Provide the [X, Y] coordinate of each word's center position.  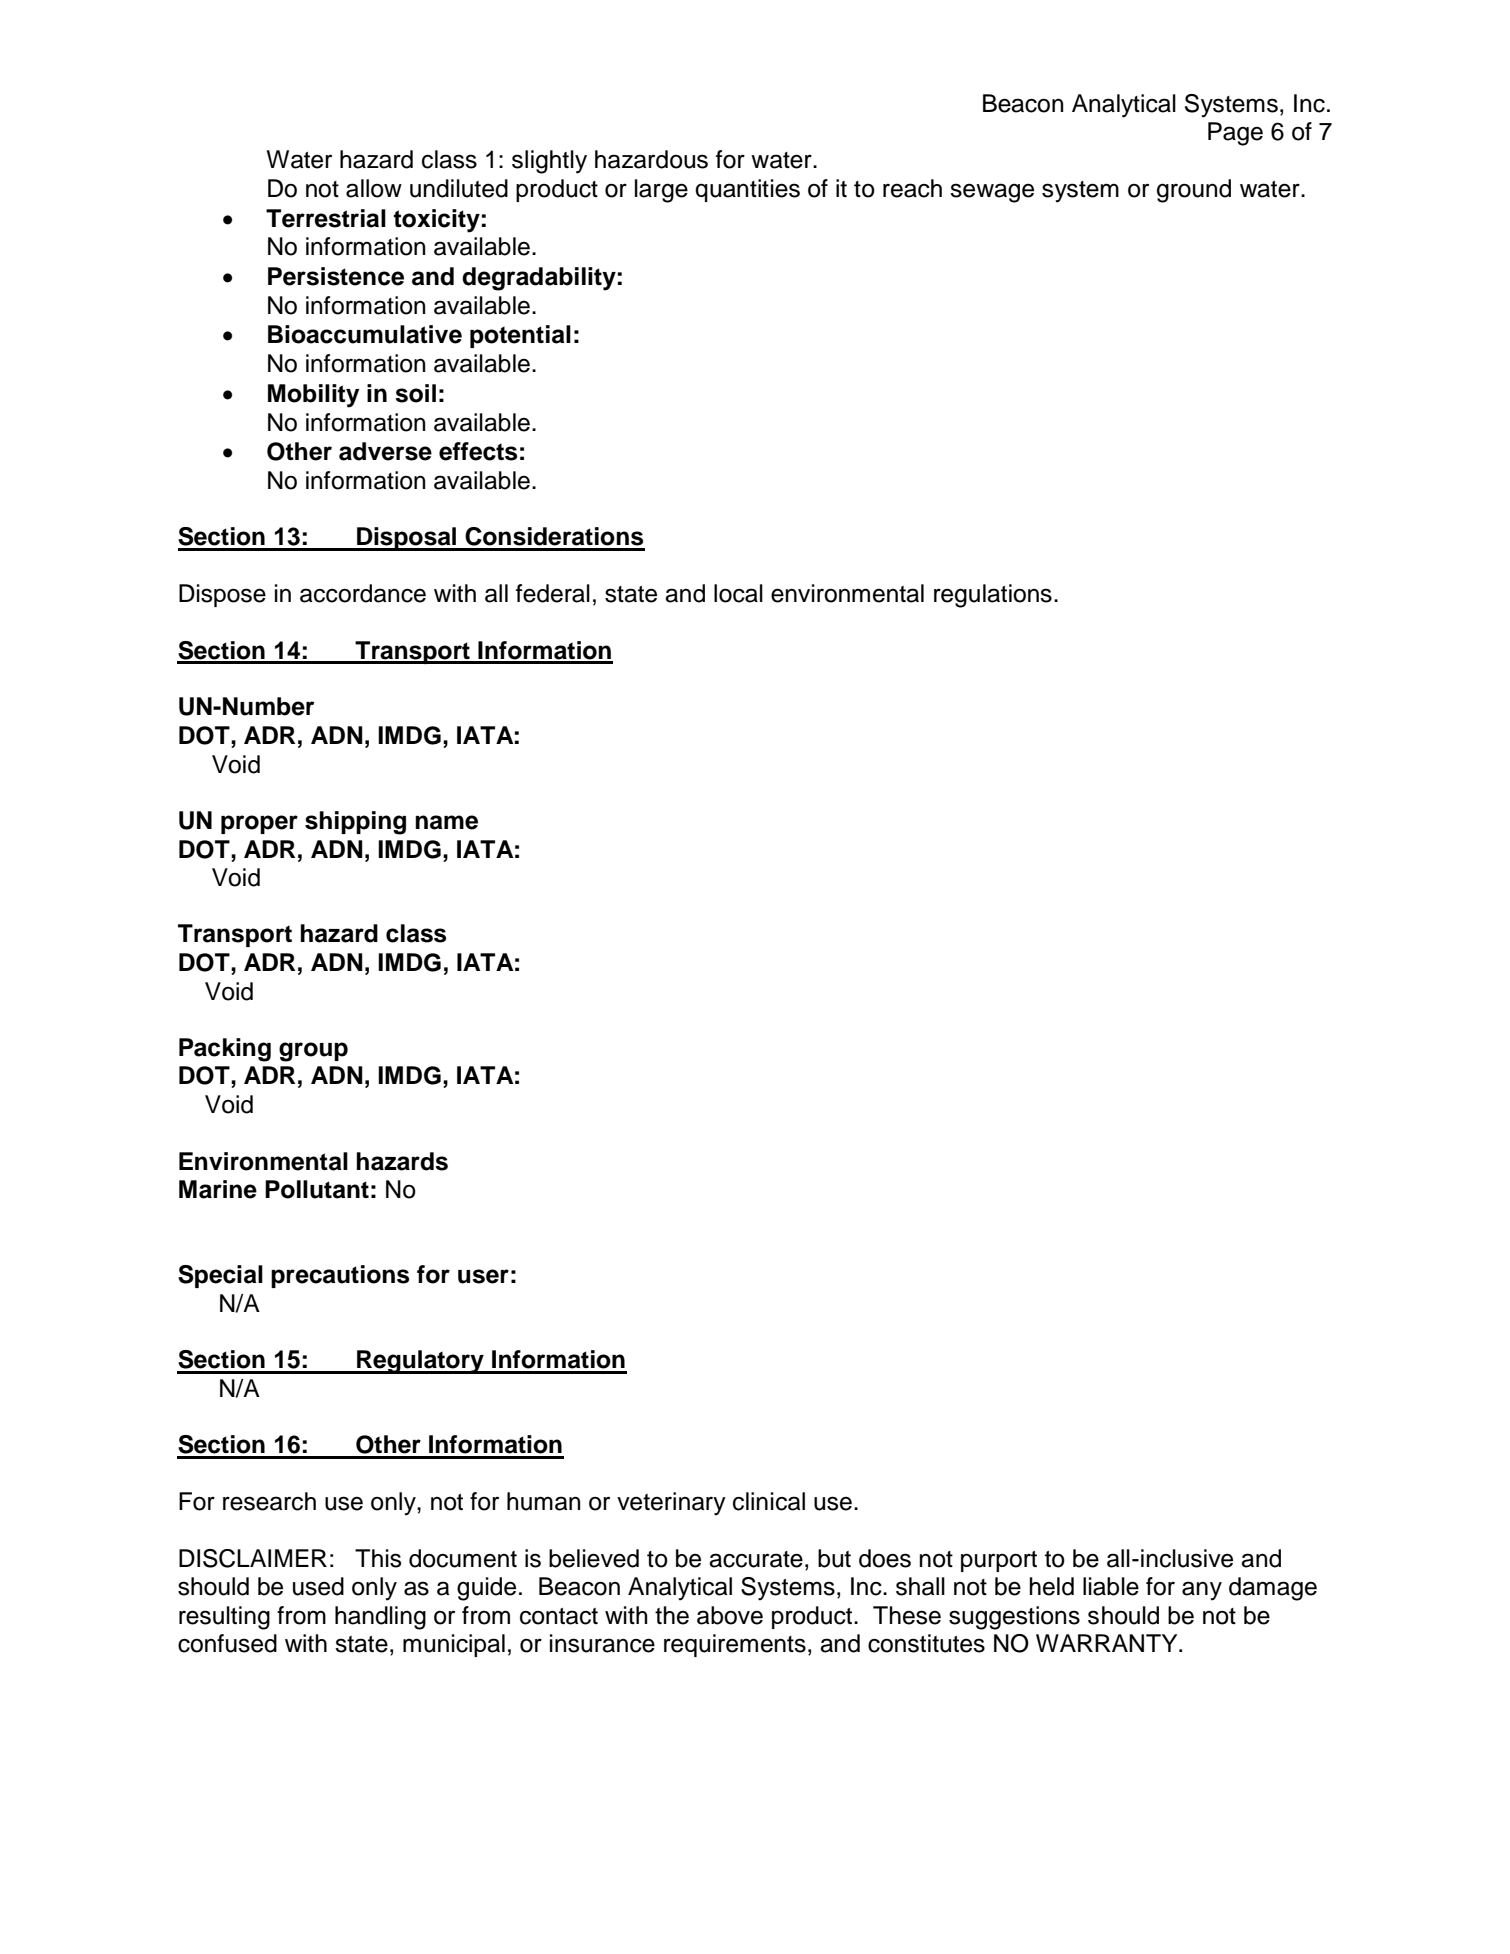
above [730, 1615]
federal [553, 593]
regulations [993, 596]
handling [380, 1618]
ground [1194, 191]
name [446, 822]
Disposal [407, 539]
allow [374, 188]
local [738, 593]
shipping [355, 823]
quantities [747, 190]
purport [999, 1561]
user [483, 1276]
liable [1111, 1586]
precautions [340, 1276]
